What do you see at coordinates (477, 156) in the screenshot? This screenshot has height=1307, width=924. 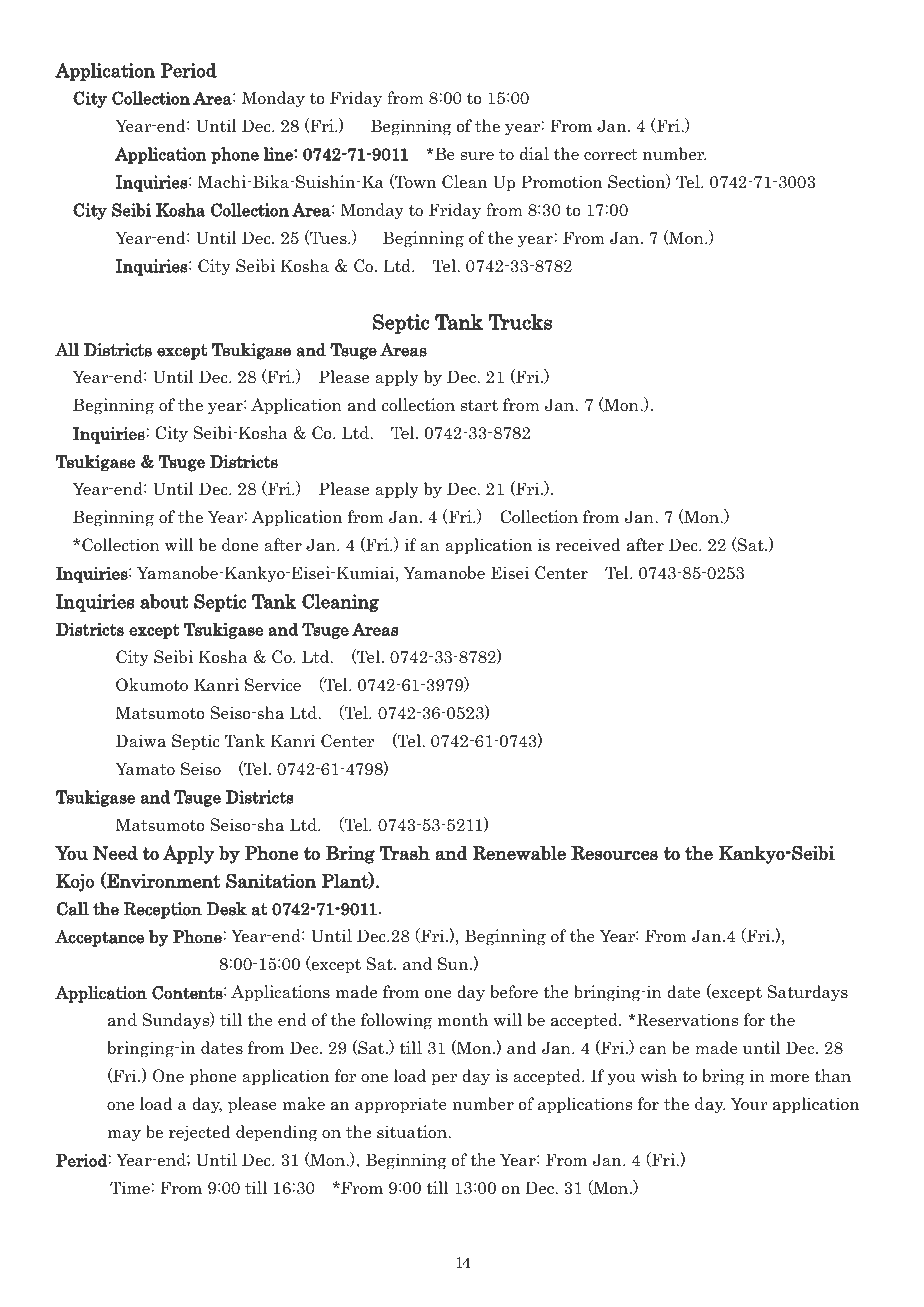 I see `sure` at bounding box center [477, 156].
